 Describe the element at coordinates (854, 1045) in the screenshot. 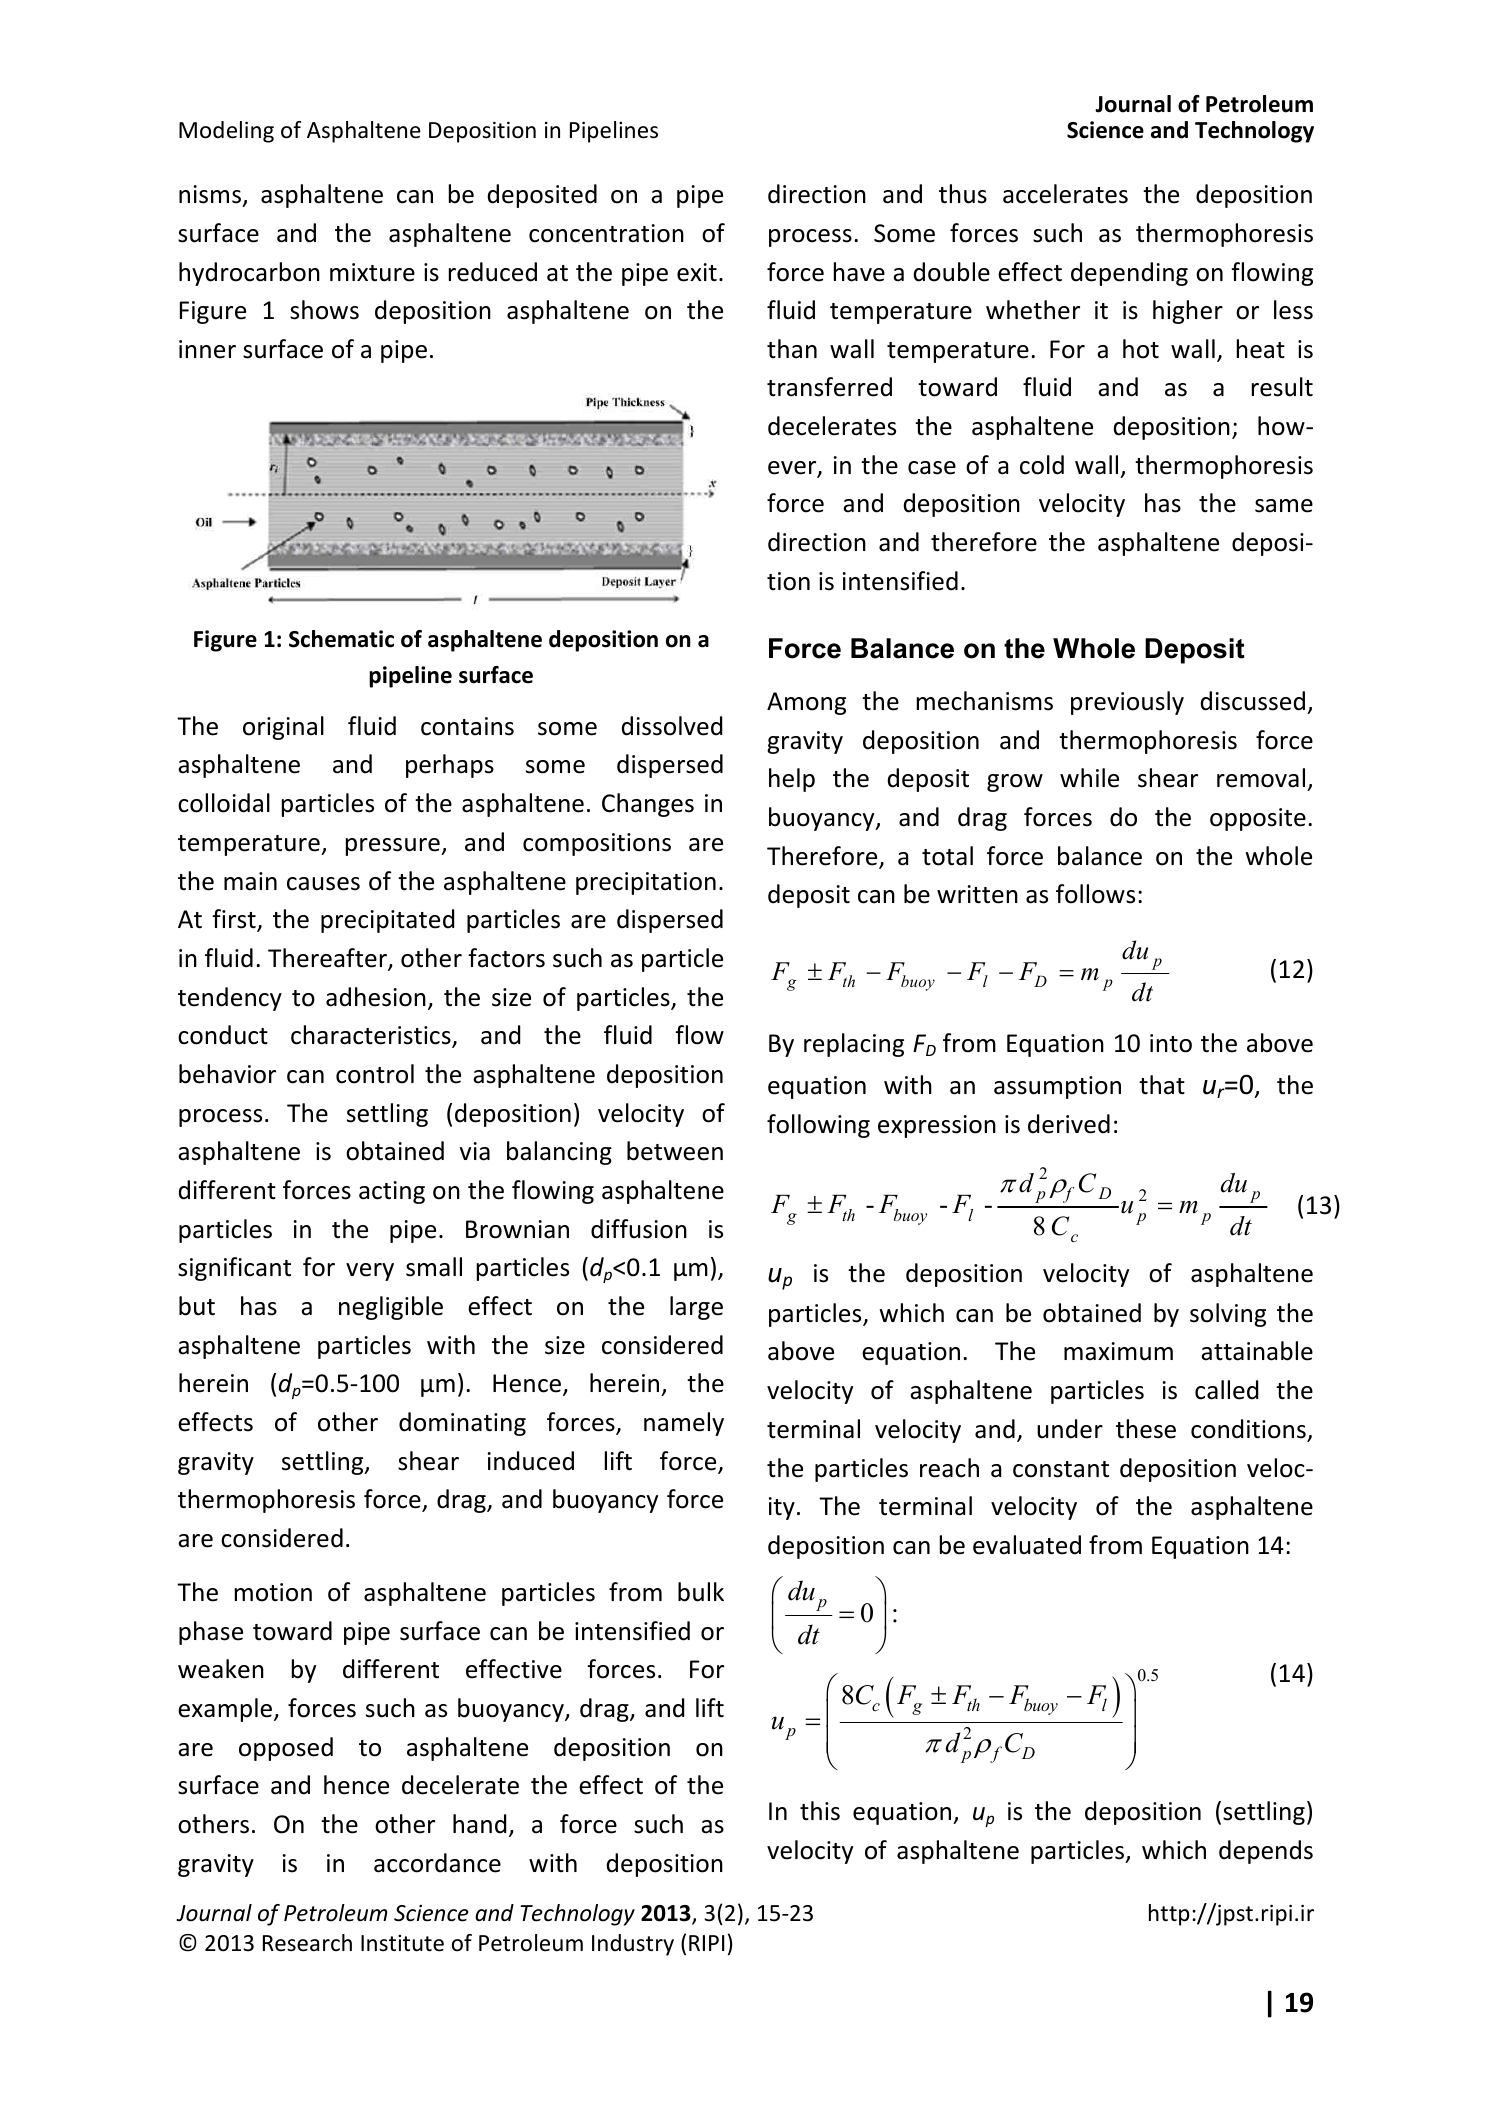

I see `replacing` at that location.
